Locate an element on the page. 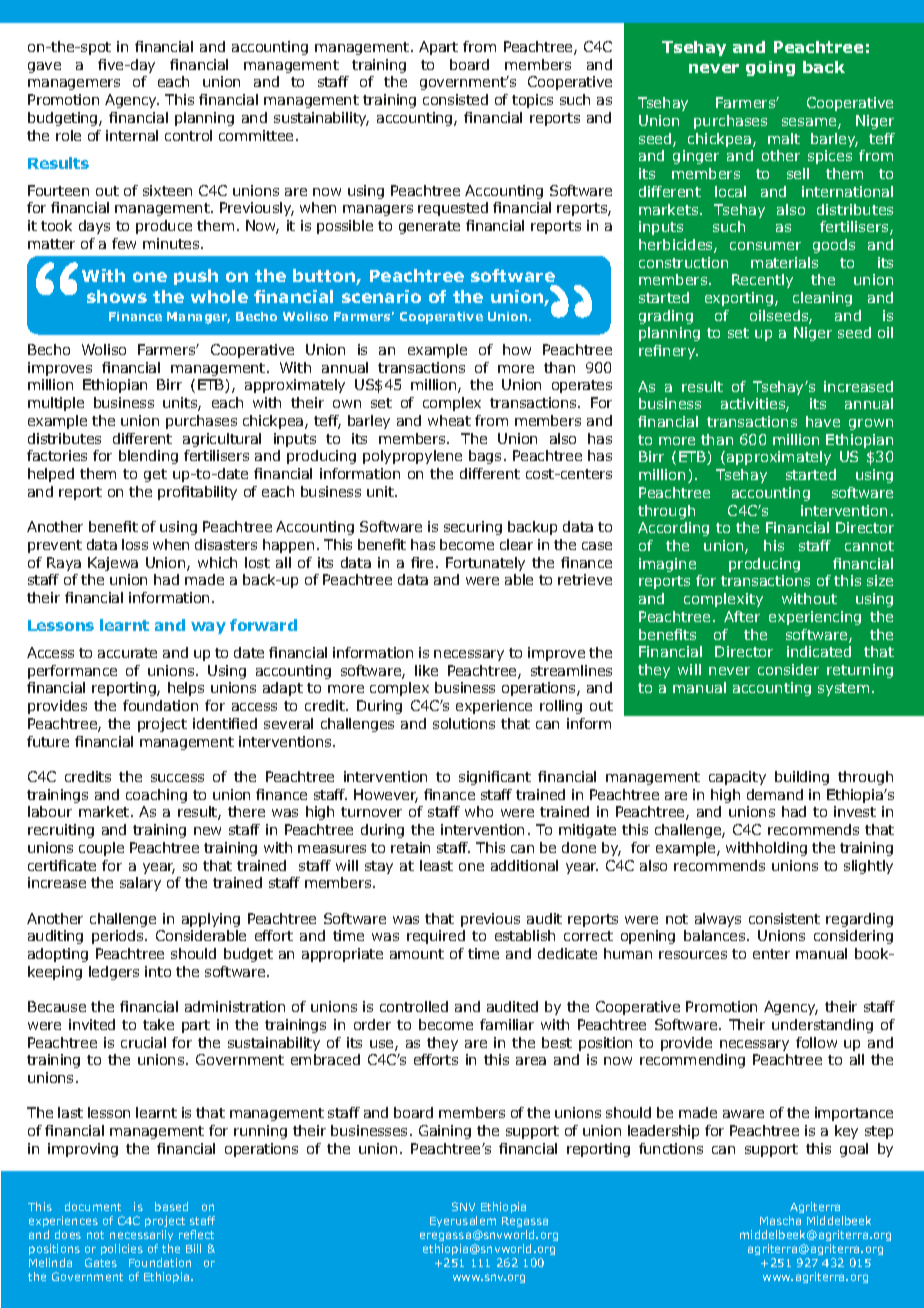 This document has height=1308, width=924. necessarily is located at coordinates (141, 1235).
